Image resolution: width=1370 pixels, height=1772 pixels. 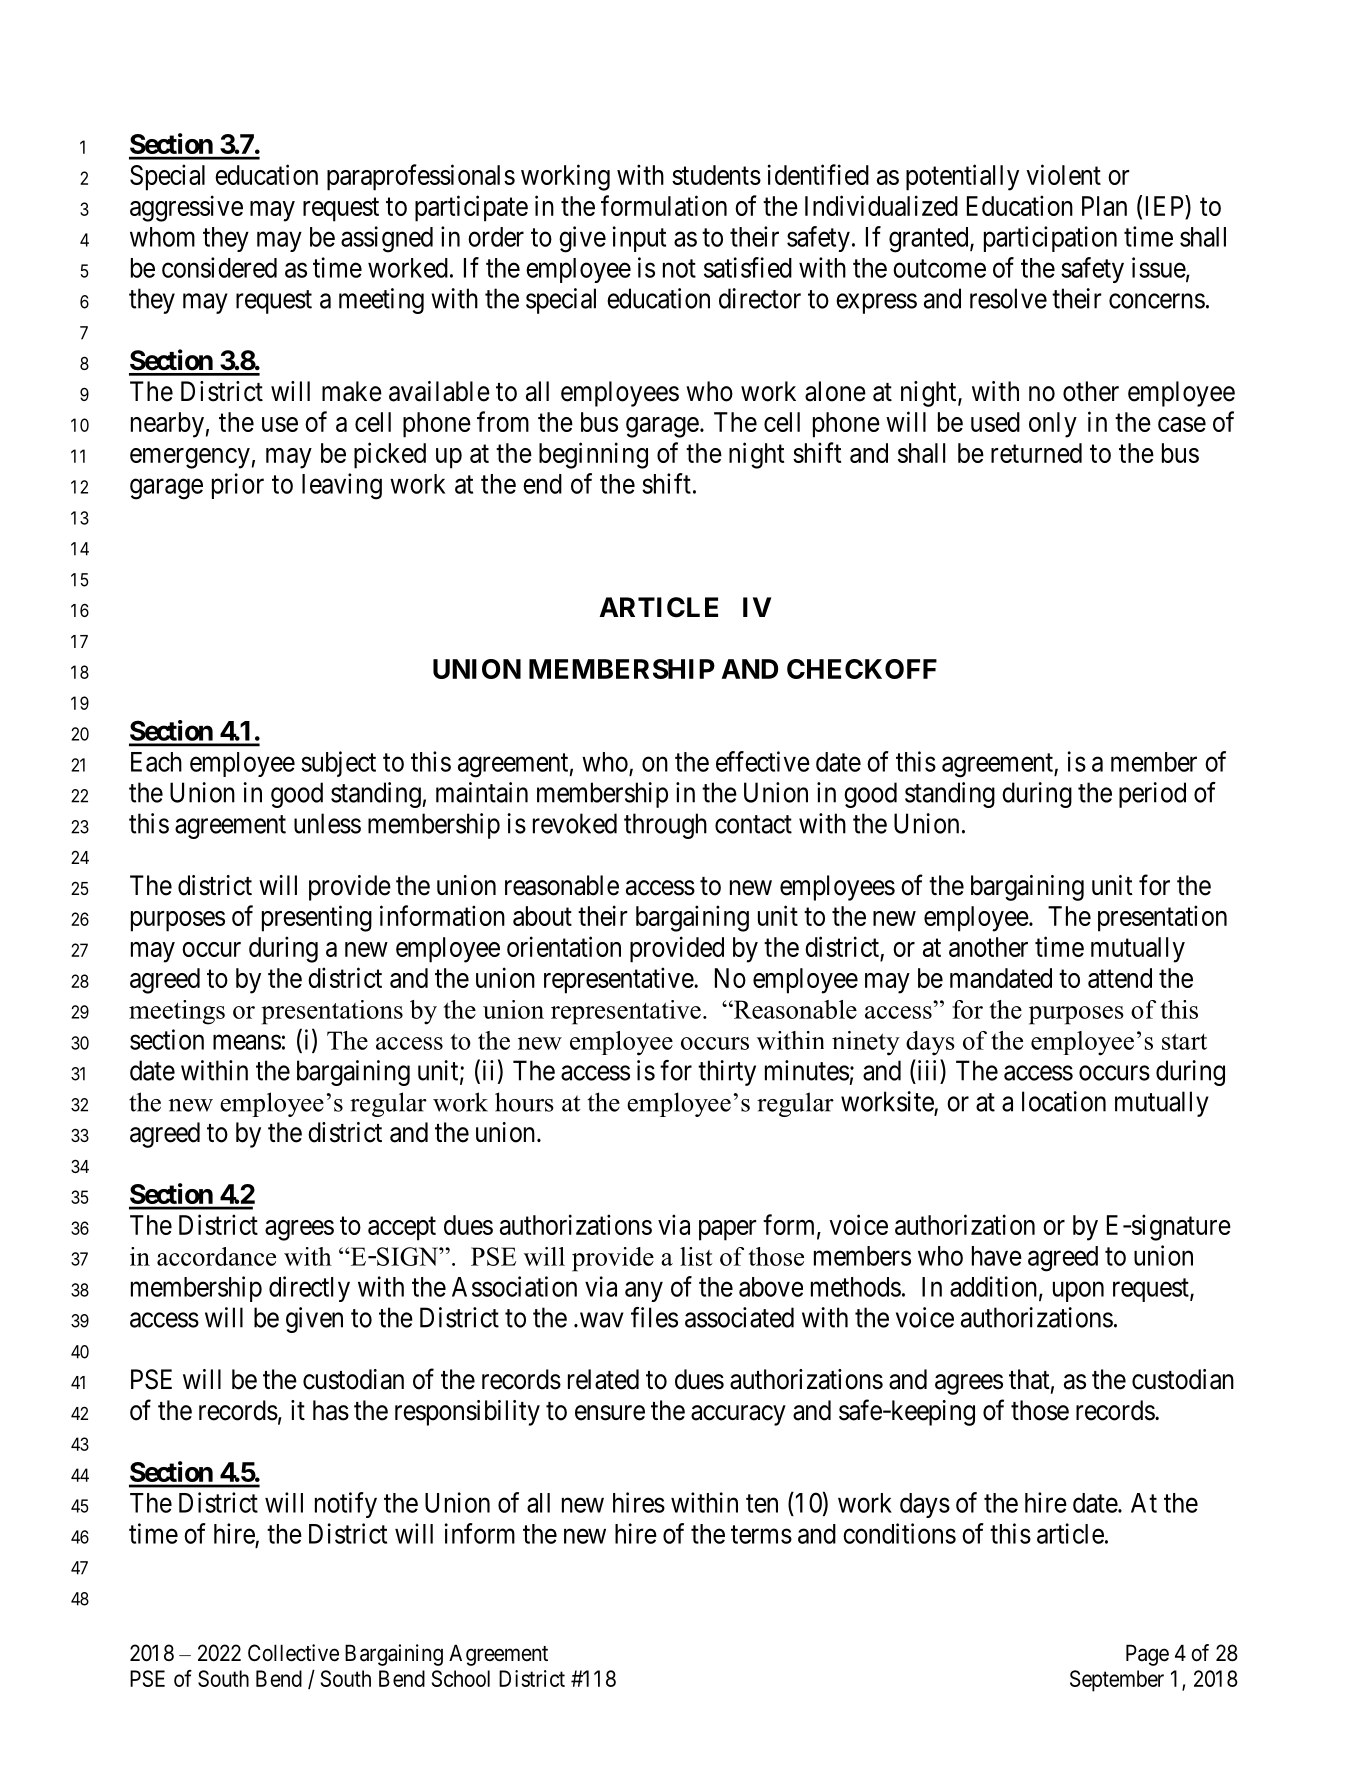 I want to click on Collective, so click(x=293, y=1653).
